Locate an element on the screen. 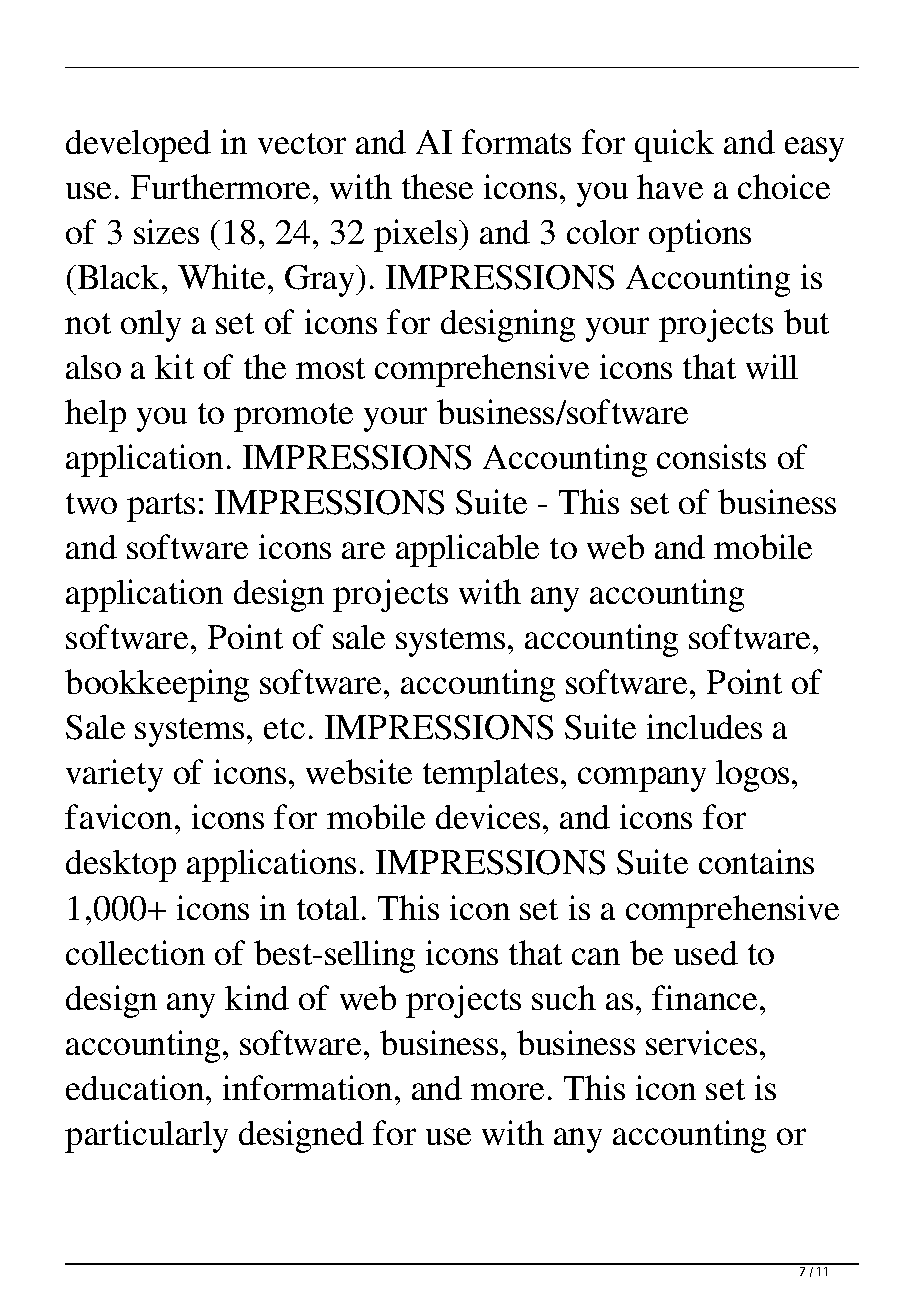  most is located at coordinates (330, 368).
